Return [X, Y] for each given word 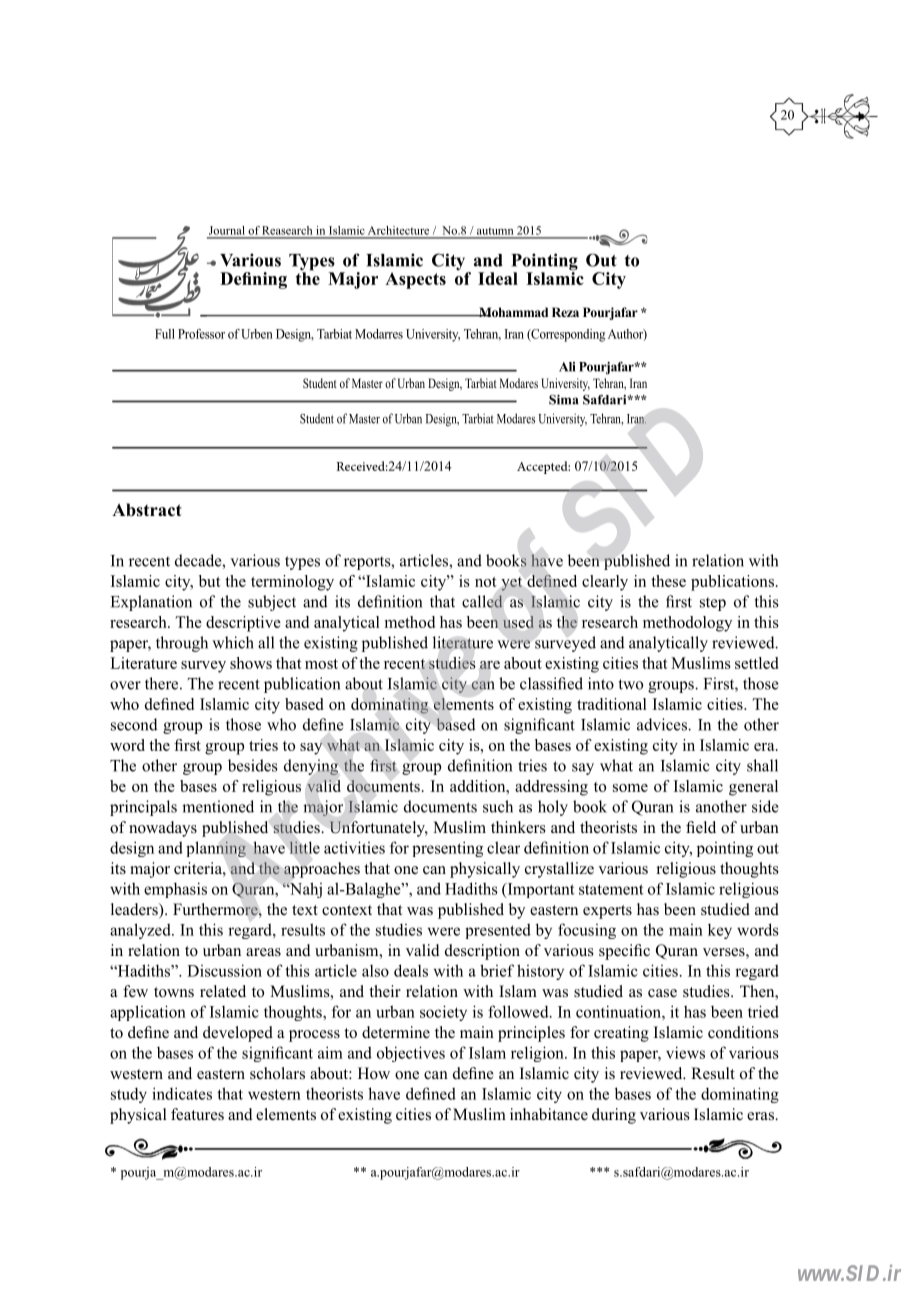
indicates [182, 1093]
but [210, 581]
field [701, 827]
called [482, 601]
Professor [201, 334]
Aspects [415, 280]
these [668, 581]
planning [216, 849]
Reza [565, 312]
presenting [447, 849]
